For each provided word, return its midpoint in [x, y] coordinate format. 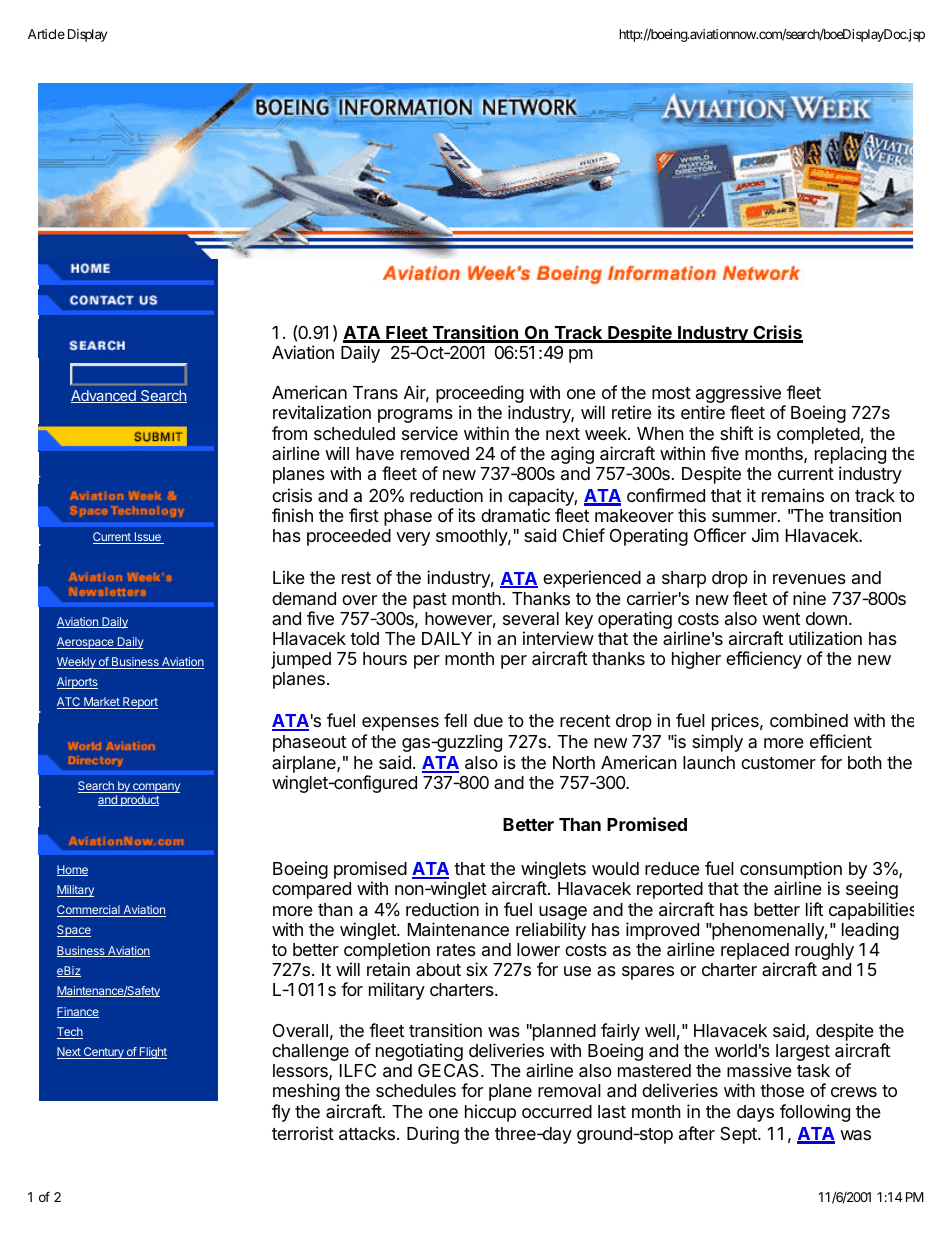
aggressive [738, 395]
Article [46, 34]
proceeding [480, 395]
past [430, 601]
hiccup [490, 1113]
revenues [809, 579]
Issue [147, 538]
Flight [152, 1053]
